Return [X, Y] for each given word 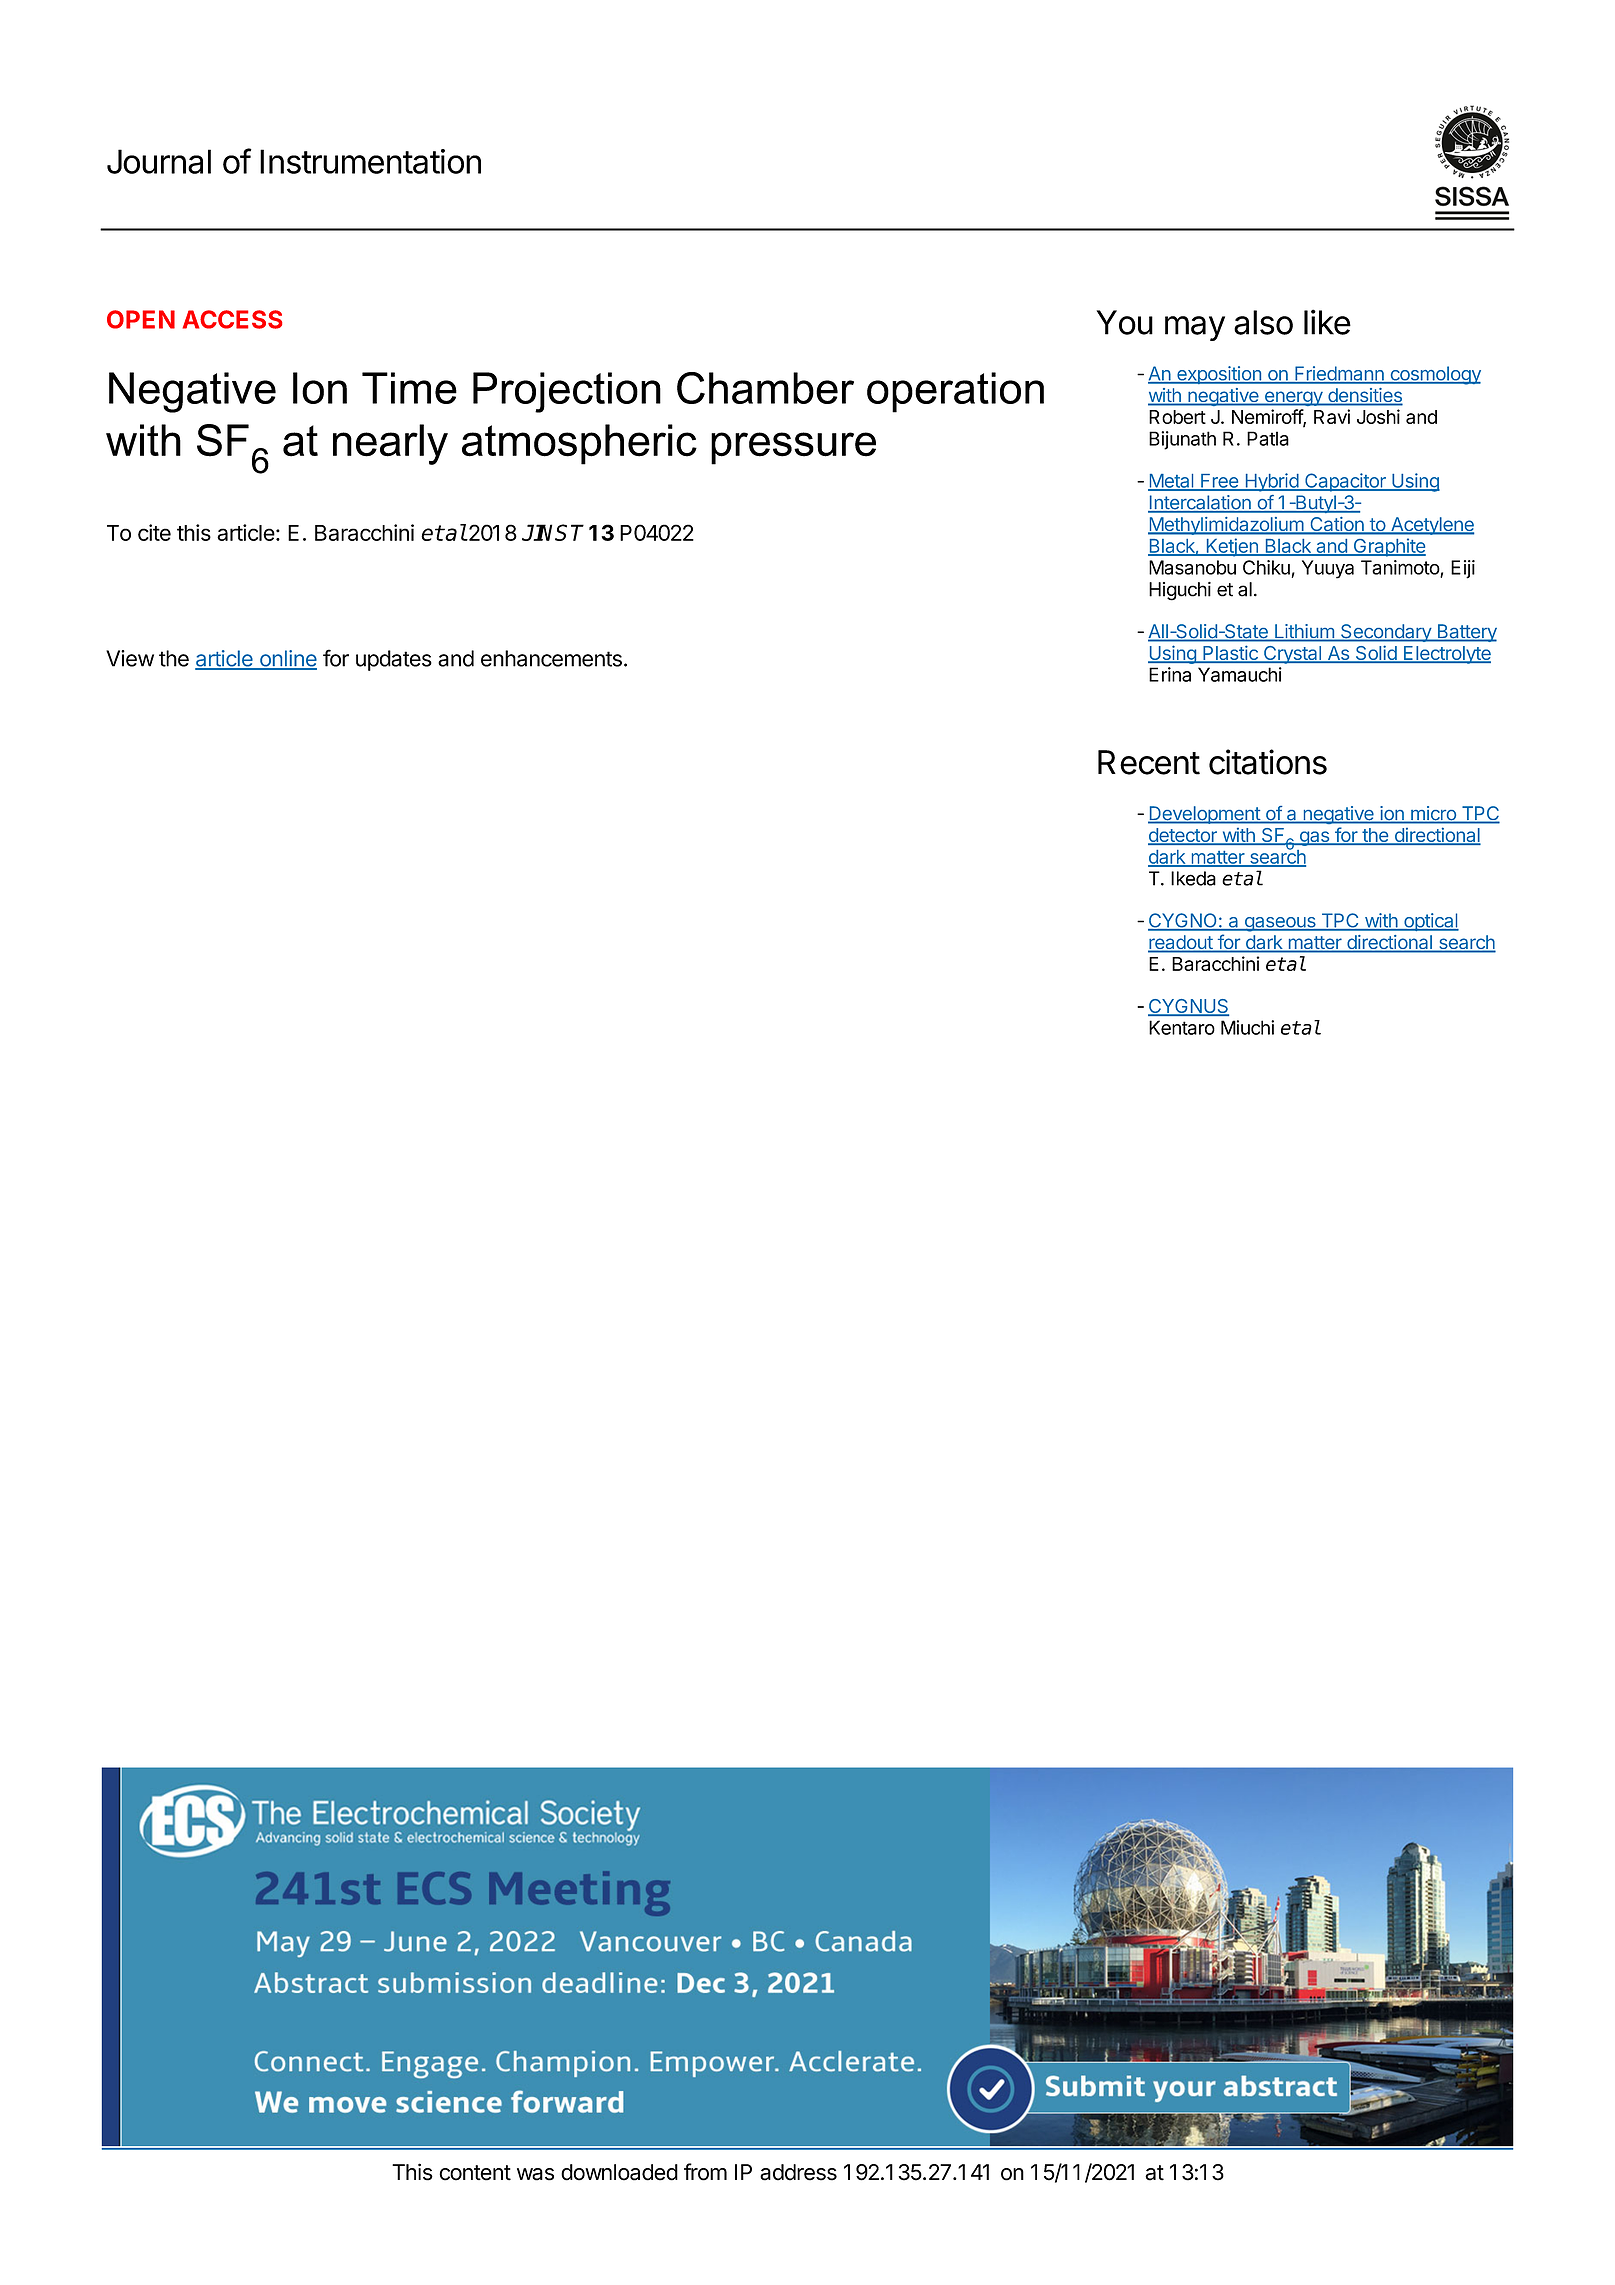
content [475, 2173]
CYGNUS [1188, 1007]
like [1327, 322]
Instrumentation [370, 161]
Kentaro [1182, 1027]
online [287, 659]
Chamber [765, 388]
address [798, 2172]
